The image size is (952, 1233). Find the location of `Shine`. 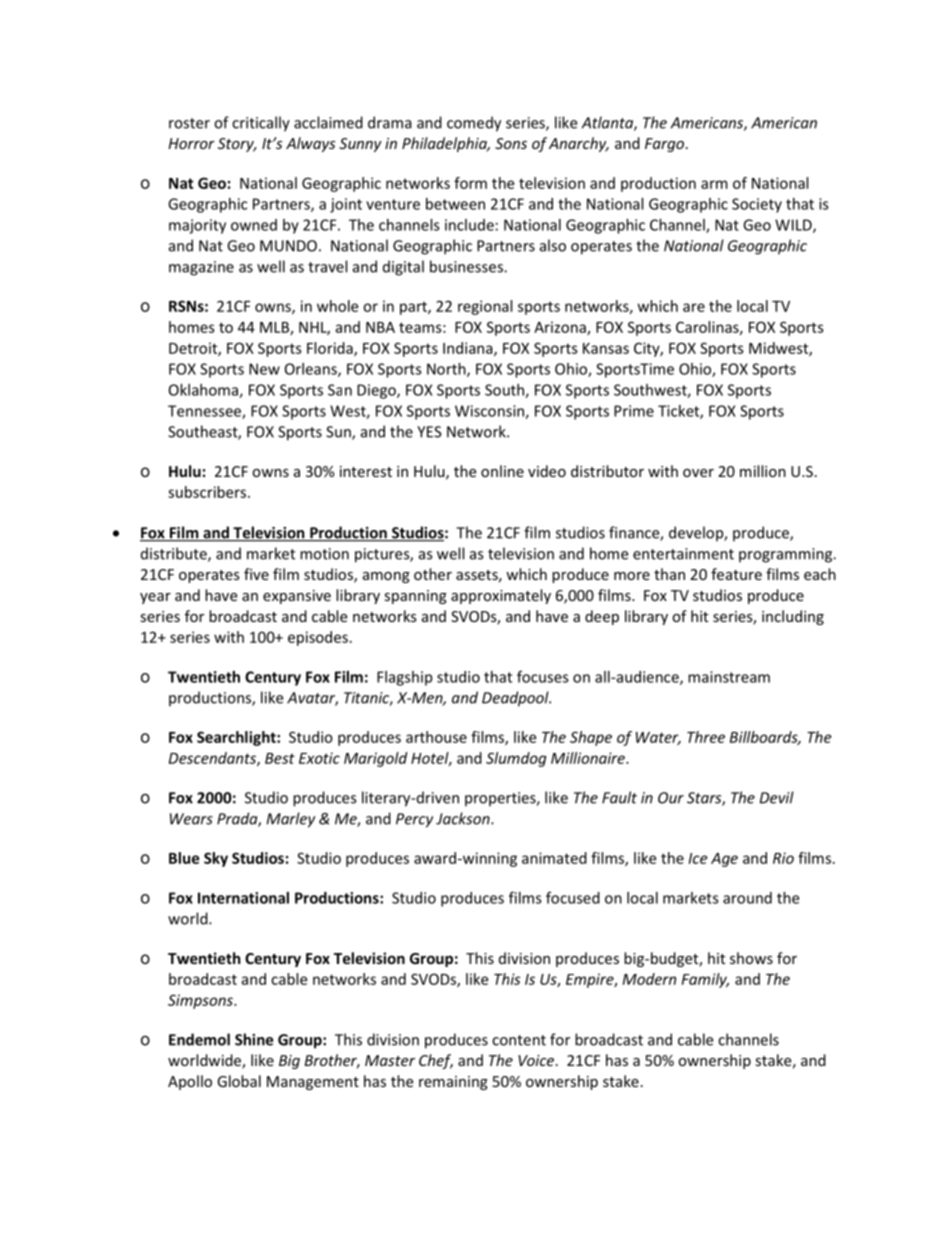

Shine is located at coordinates (254, 1039).
